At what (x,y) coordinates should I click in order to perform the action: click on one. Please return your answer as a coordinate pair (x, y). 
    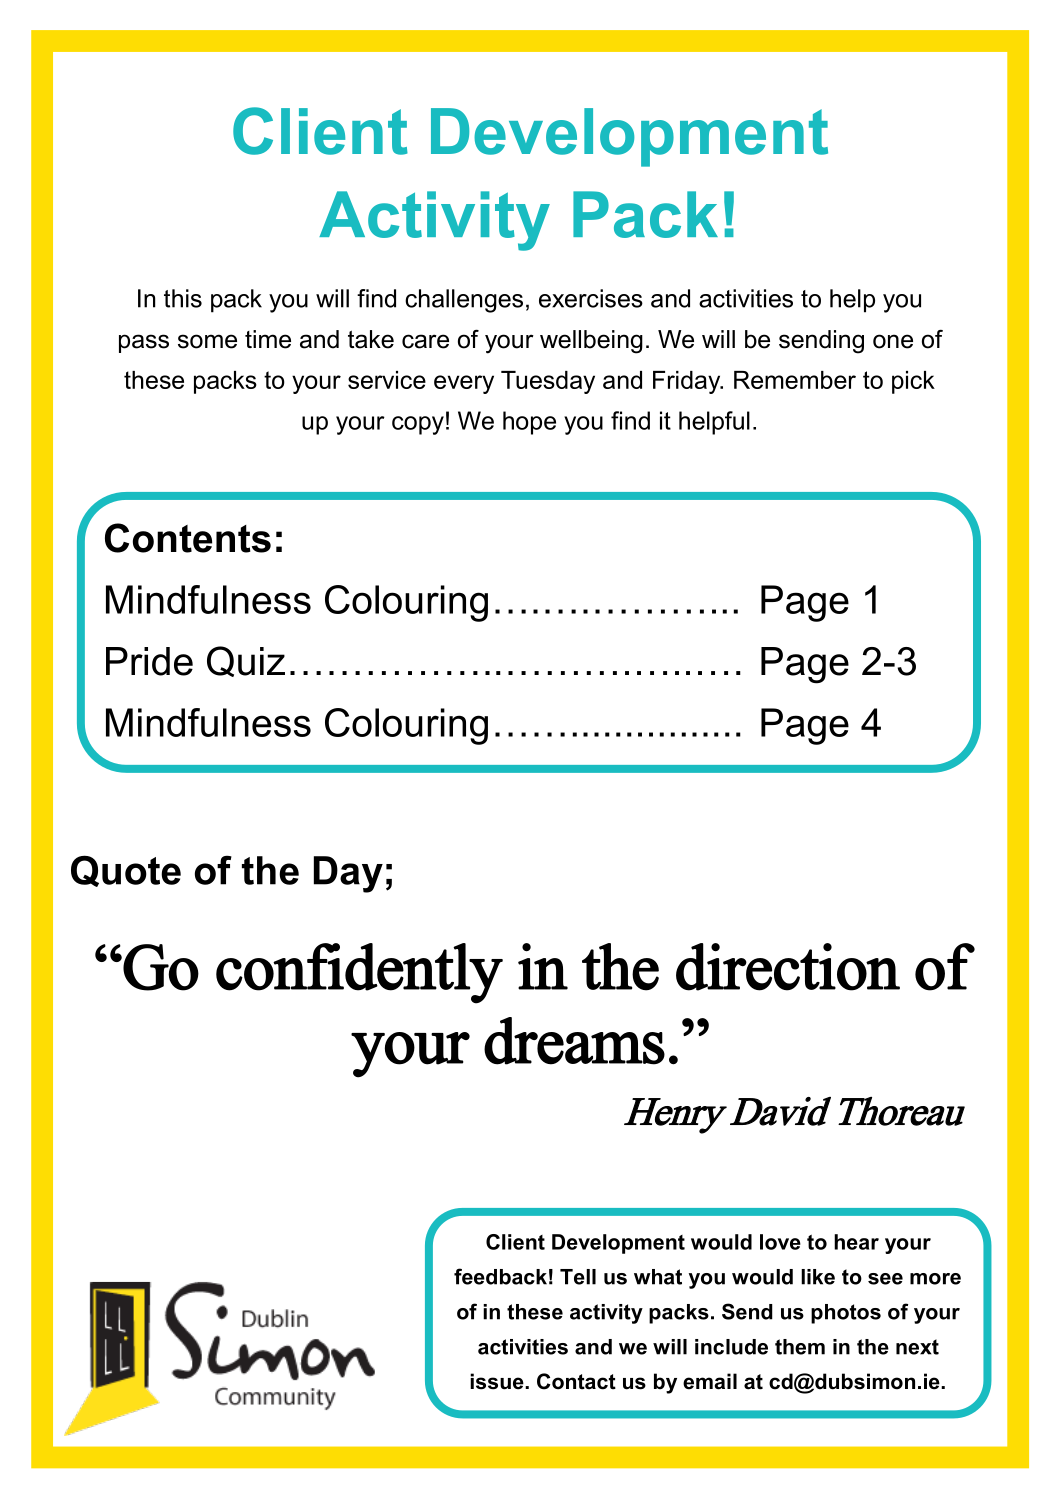
    Looking at the image, I should click on (893, 341).
